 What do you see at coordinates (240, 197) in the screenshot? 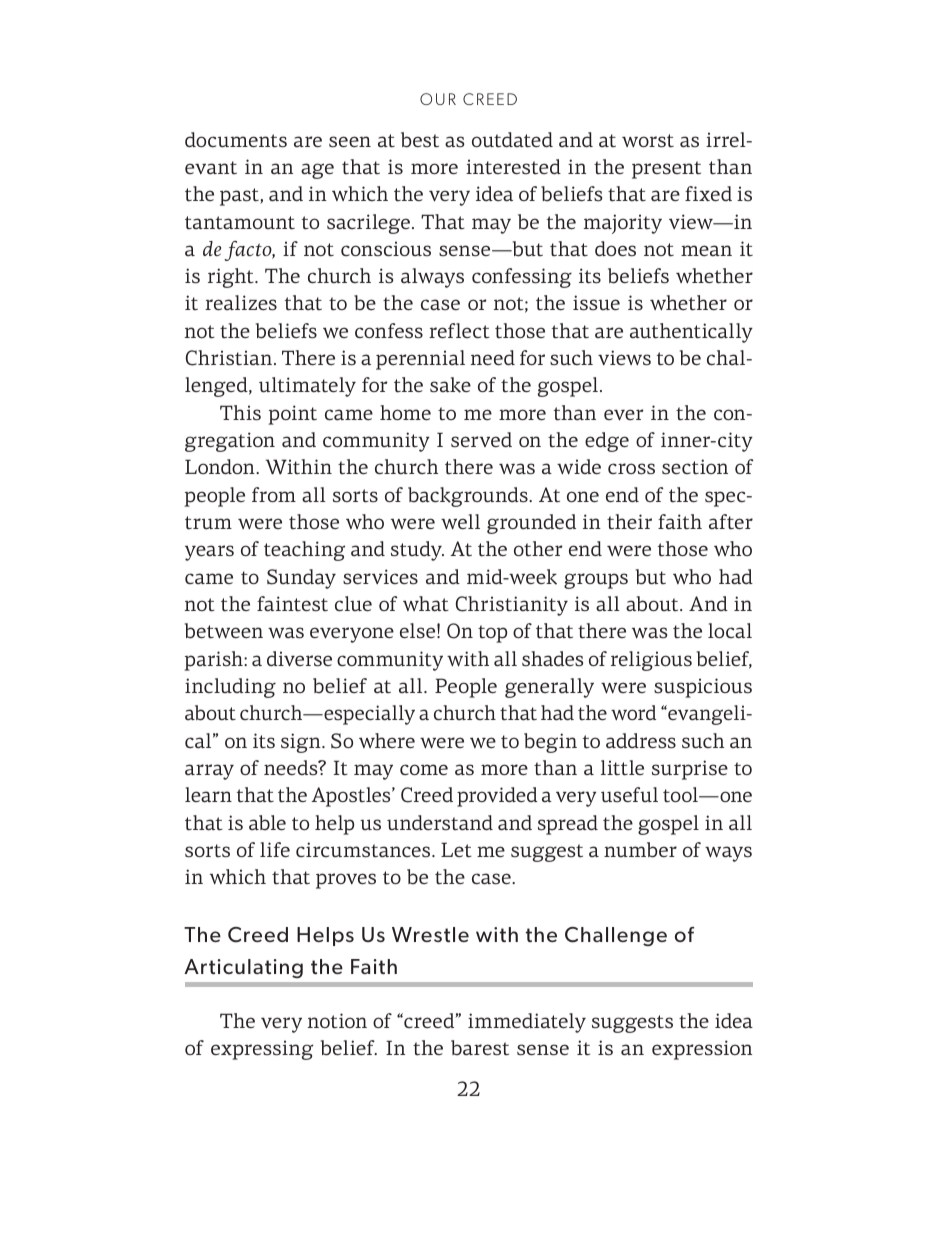
I see `past` at bounding box center [240, 197].
